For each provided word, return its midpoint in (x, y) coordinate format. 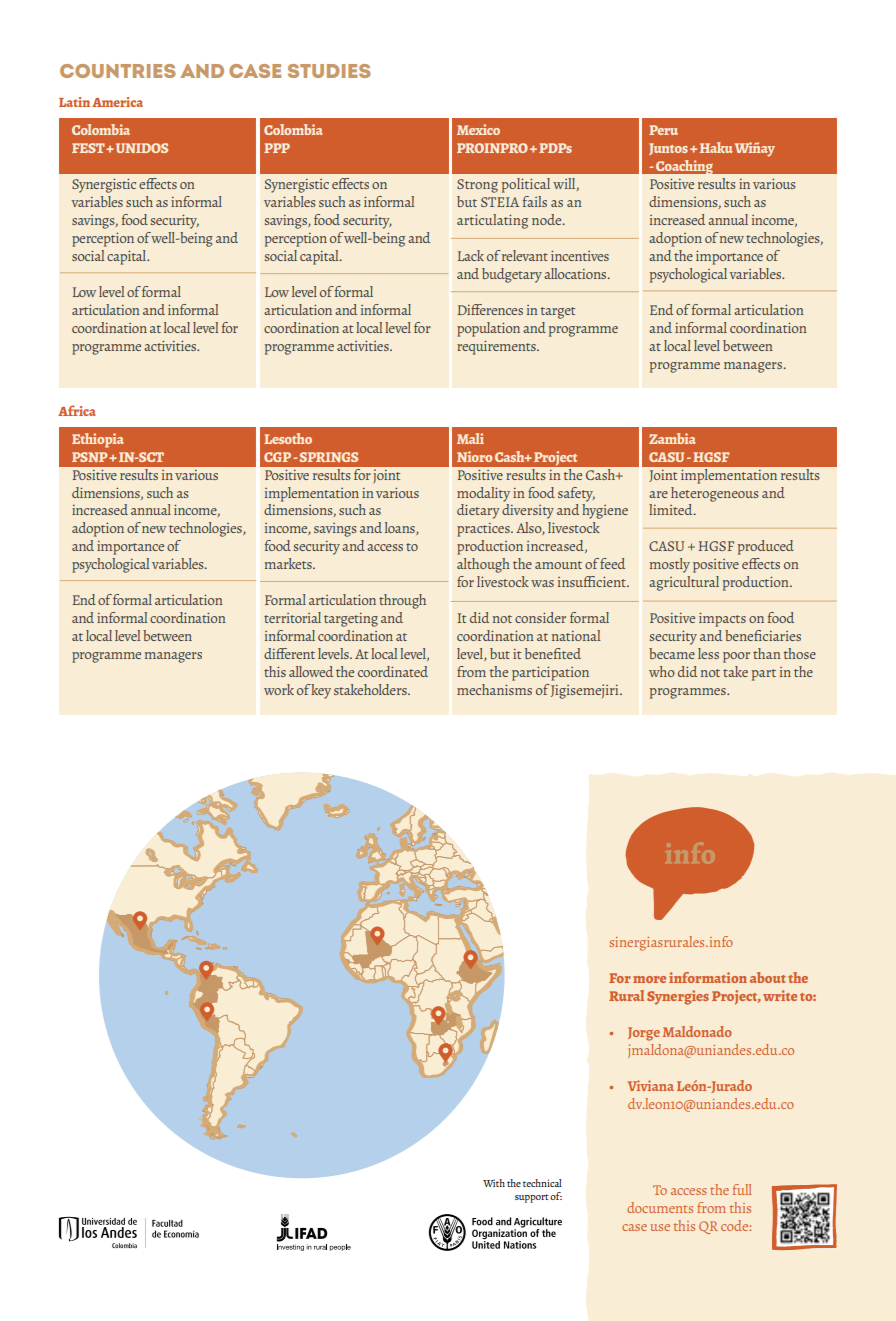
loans (401, 528)
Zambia (672, 438)
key (321, 691)
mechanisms (494, 689)
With (494, 1183)
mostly (670, 565)
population (488, 329)
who (662, 671)
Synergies (678, 997)
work (279, 689)
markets (289, 563)
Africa (77, 410)
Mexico (478, 129)
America (117, 102)
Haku (716, 147)
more (649, 979)
